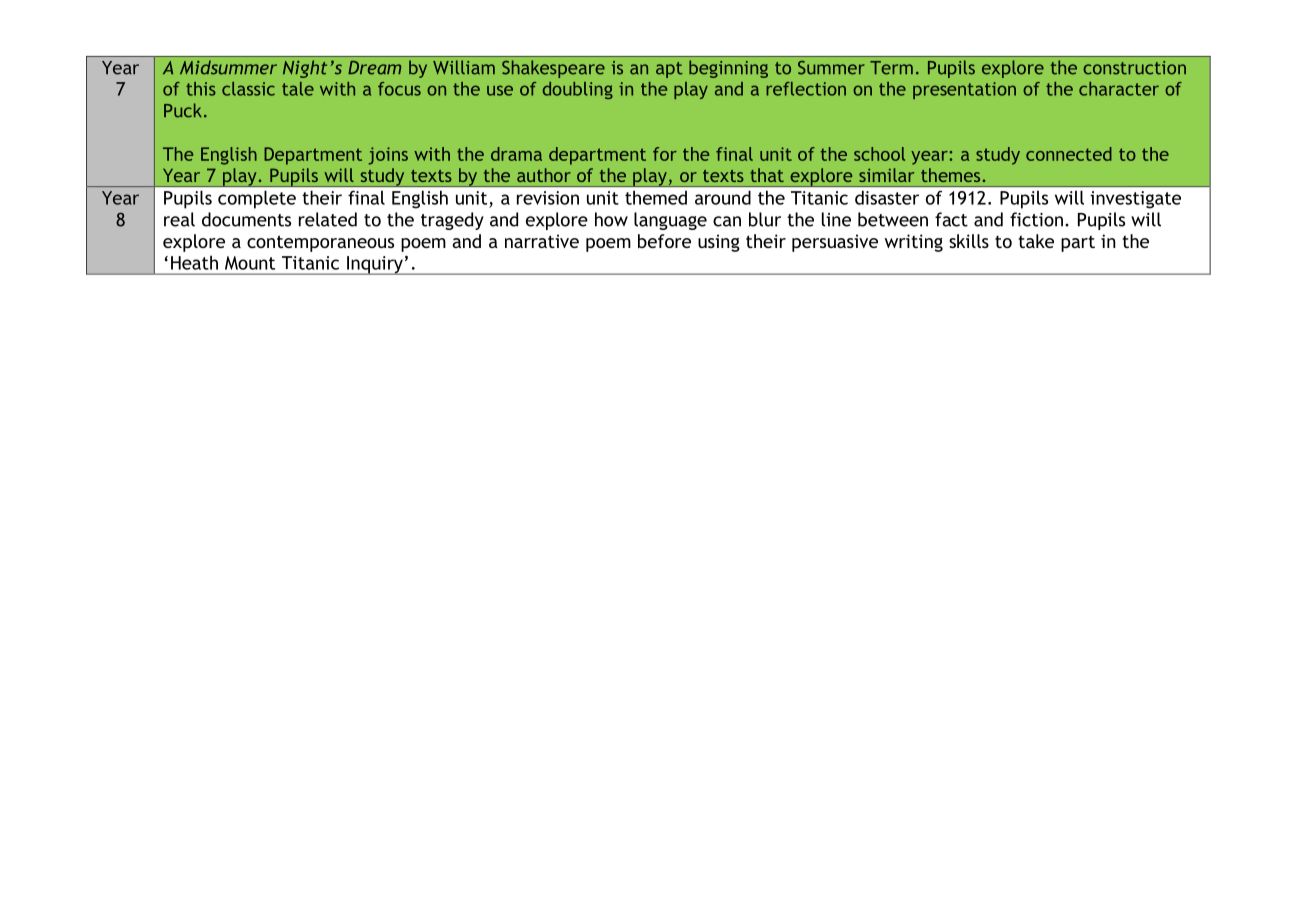 The image size is (1308, 924). Describe the element at coordinates (388, 156) in the page. I see `joins` at that location.
